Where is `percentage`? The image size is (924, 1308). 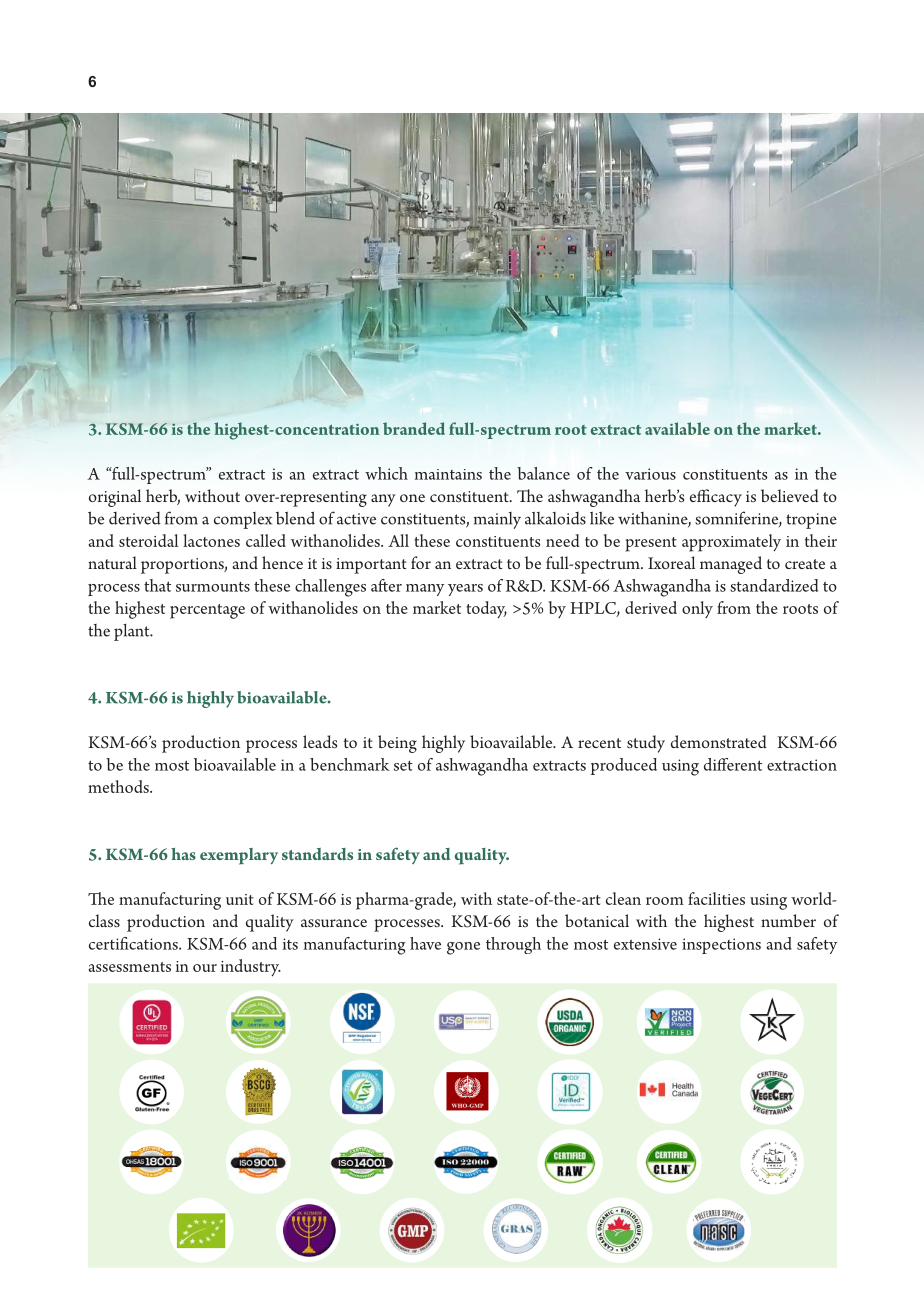 percentage is located at coordinates (207, 611).
